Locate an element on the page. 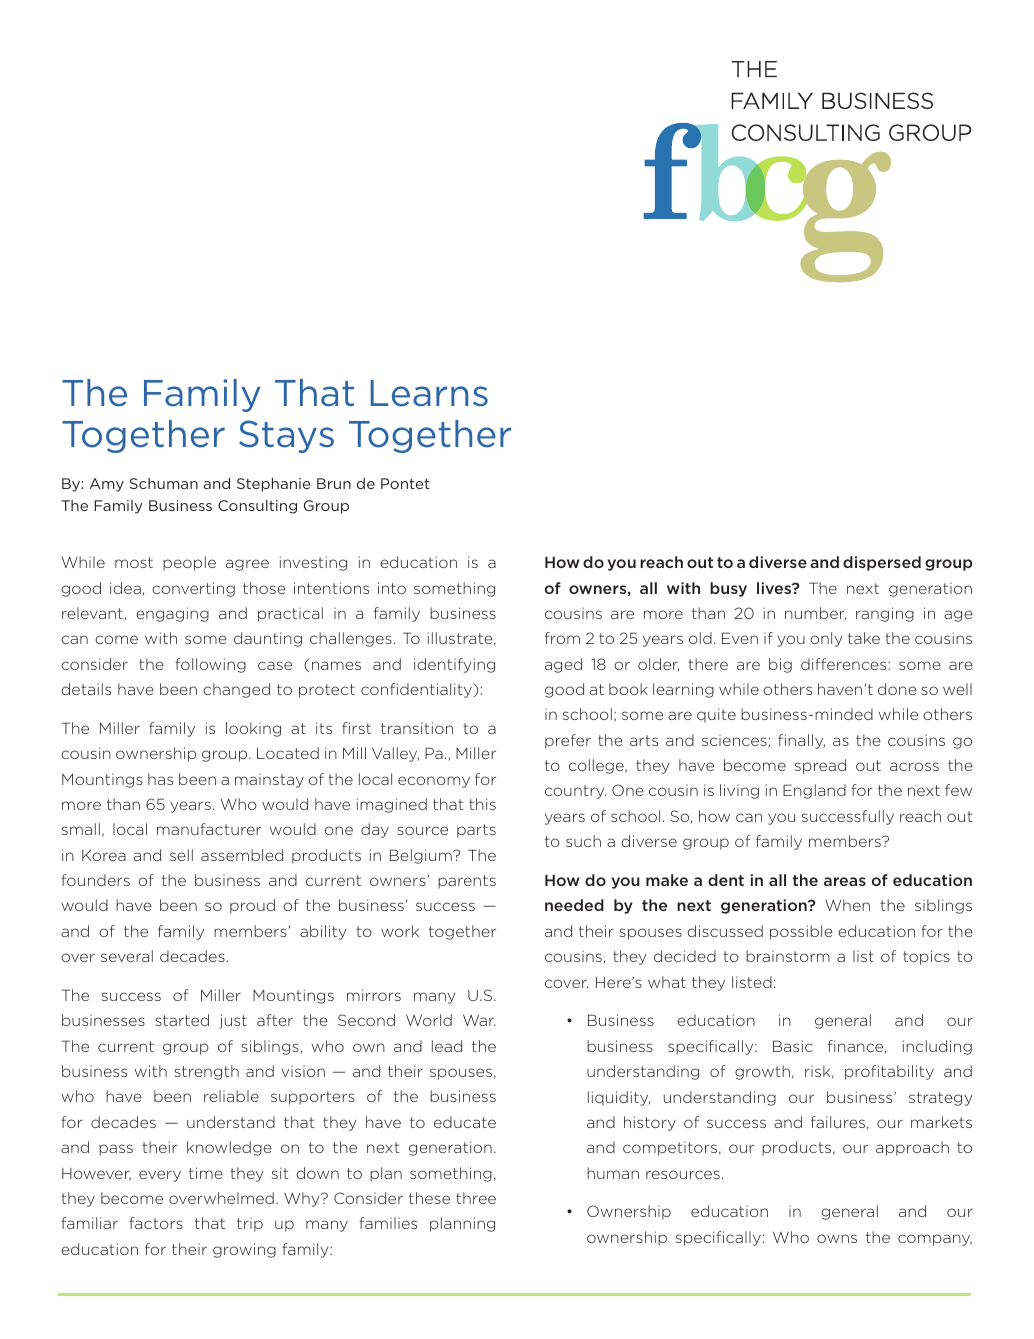  several is located at coordinates (127, 956).
